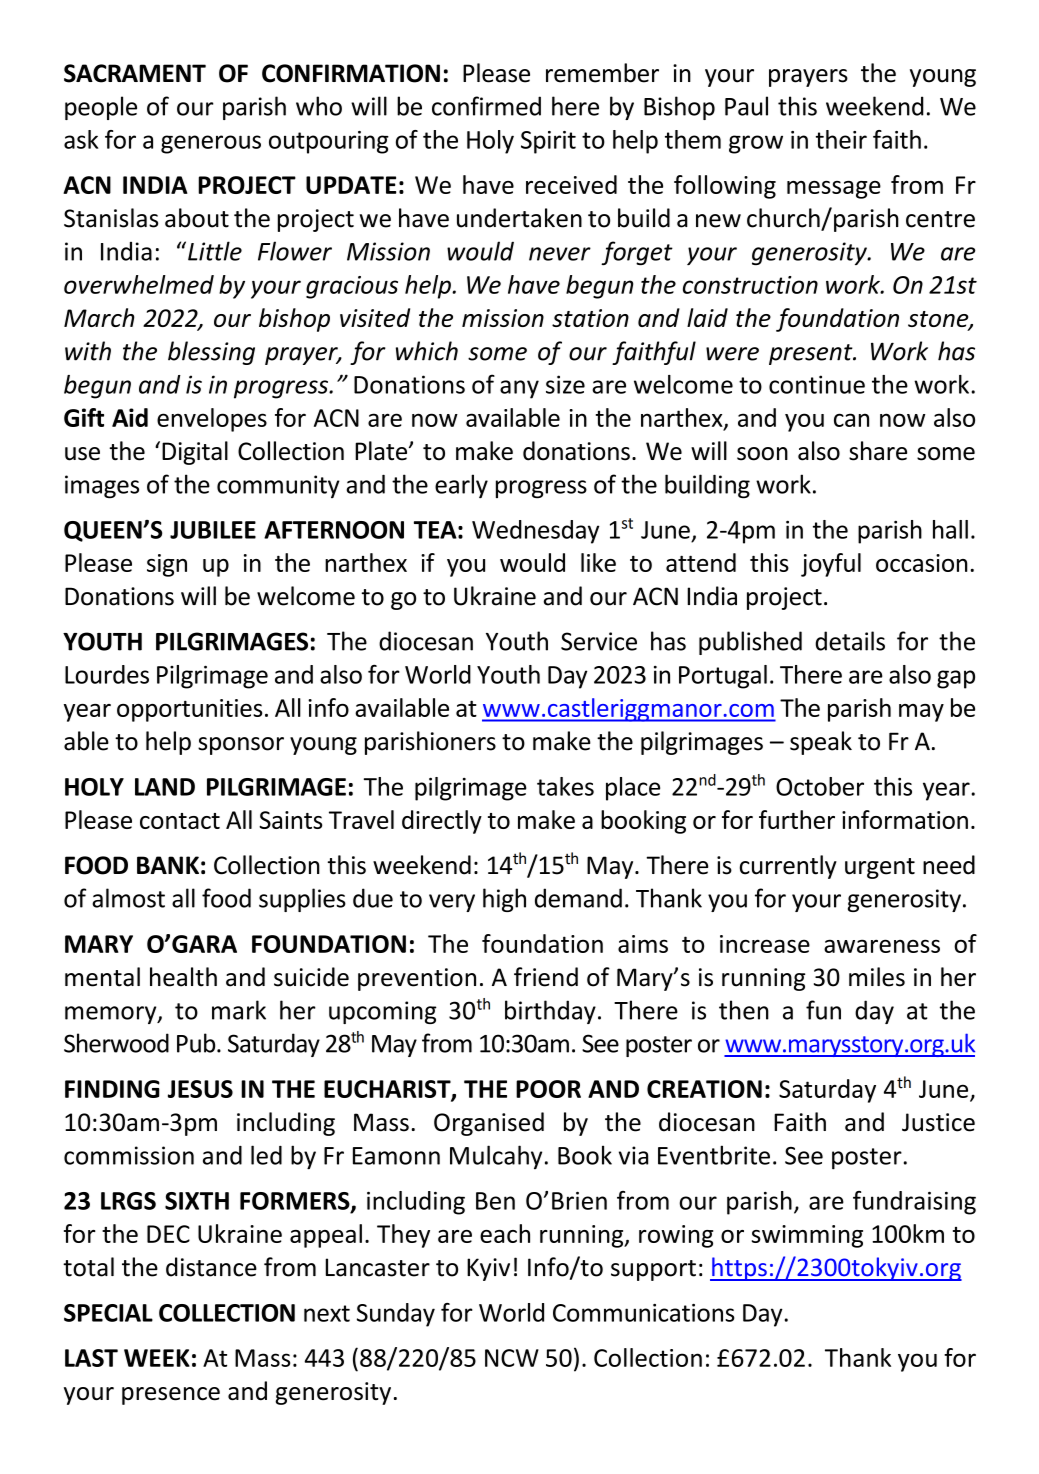 This screenshot has height=1474, width=1039. Describe the element at coordinates (877, 977) in the screenshot. I see `miles` at that location.
